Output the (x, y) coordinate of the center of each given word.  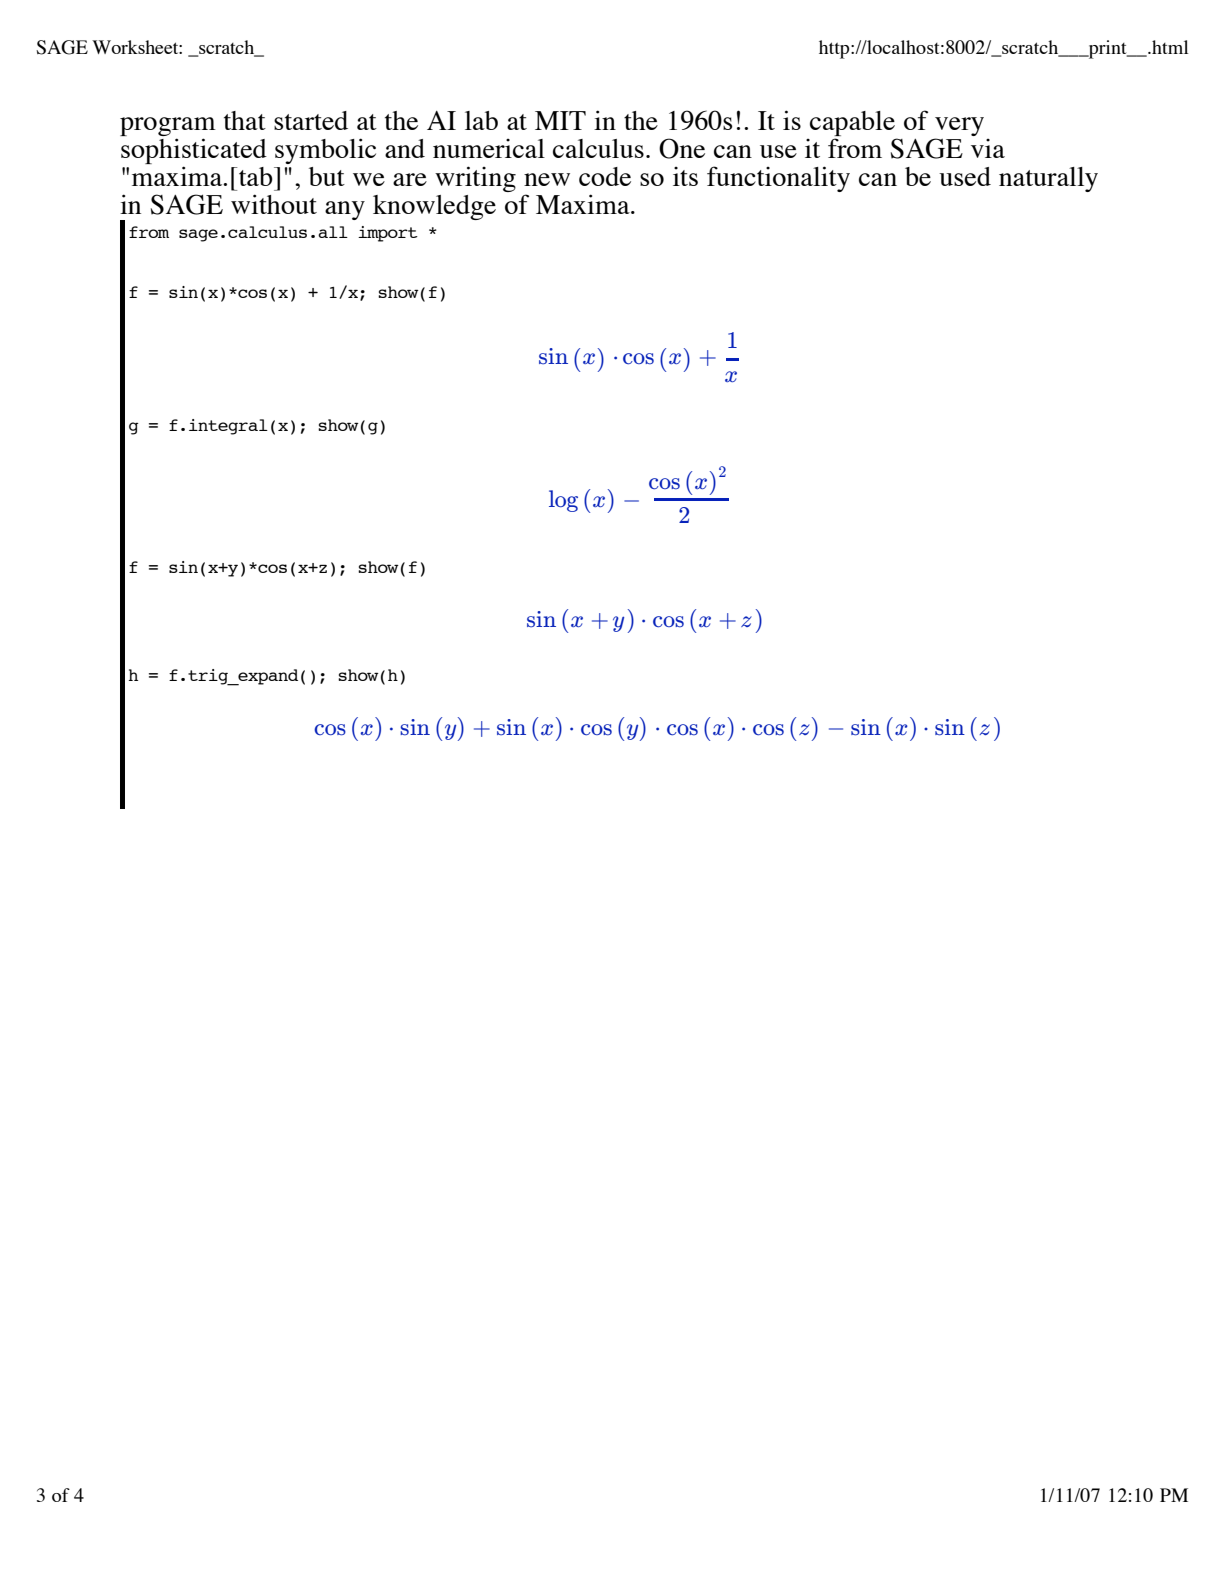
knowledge (434, 207)
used (965, 176)
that (245, 120)
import (388, 234)
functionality (778, 179)
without (274, 204)
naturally (1048, 179)
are (410, 179)
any (345, 210)
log (563, 501)
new (547, 179)
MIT (560, 120)
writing (475, 179)
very (959, 128)
